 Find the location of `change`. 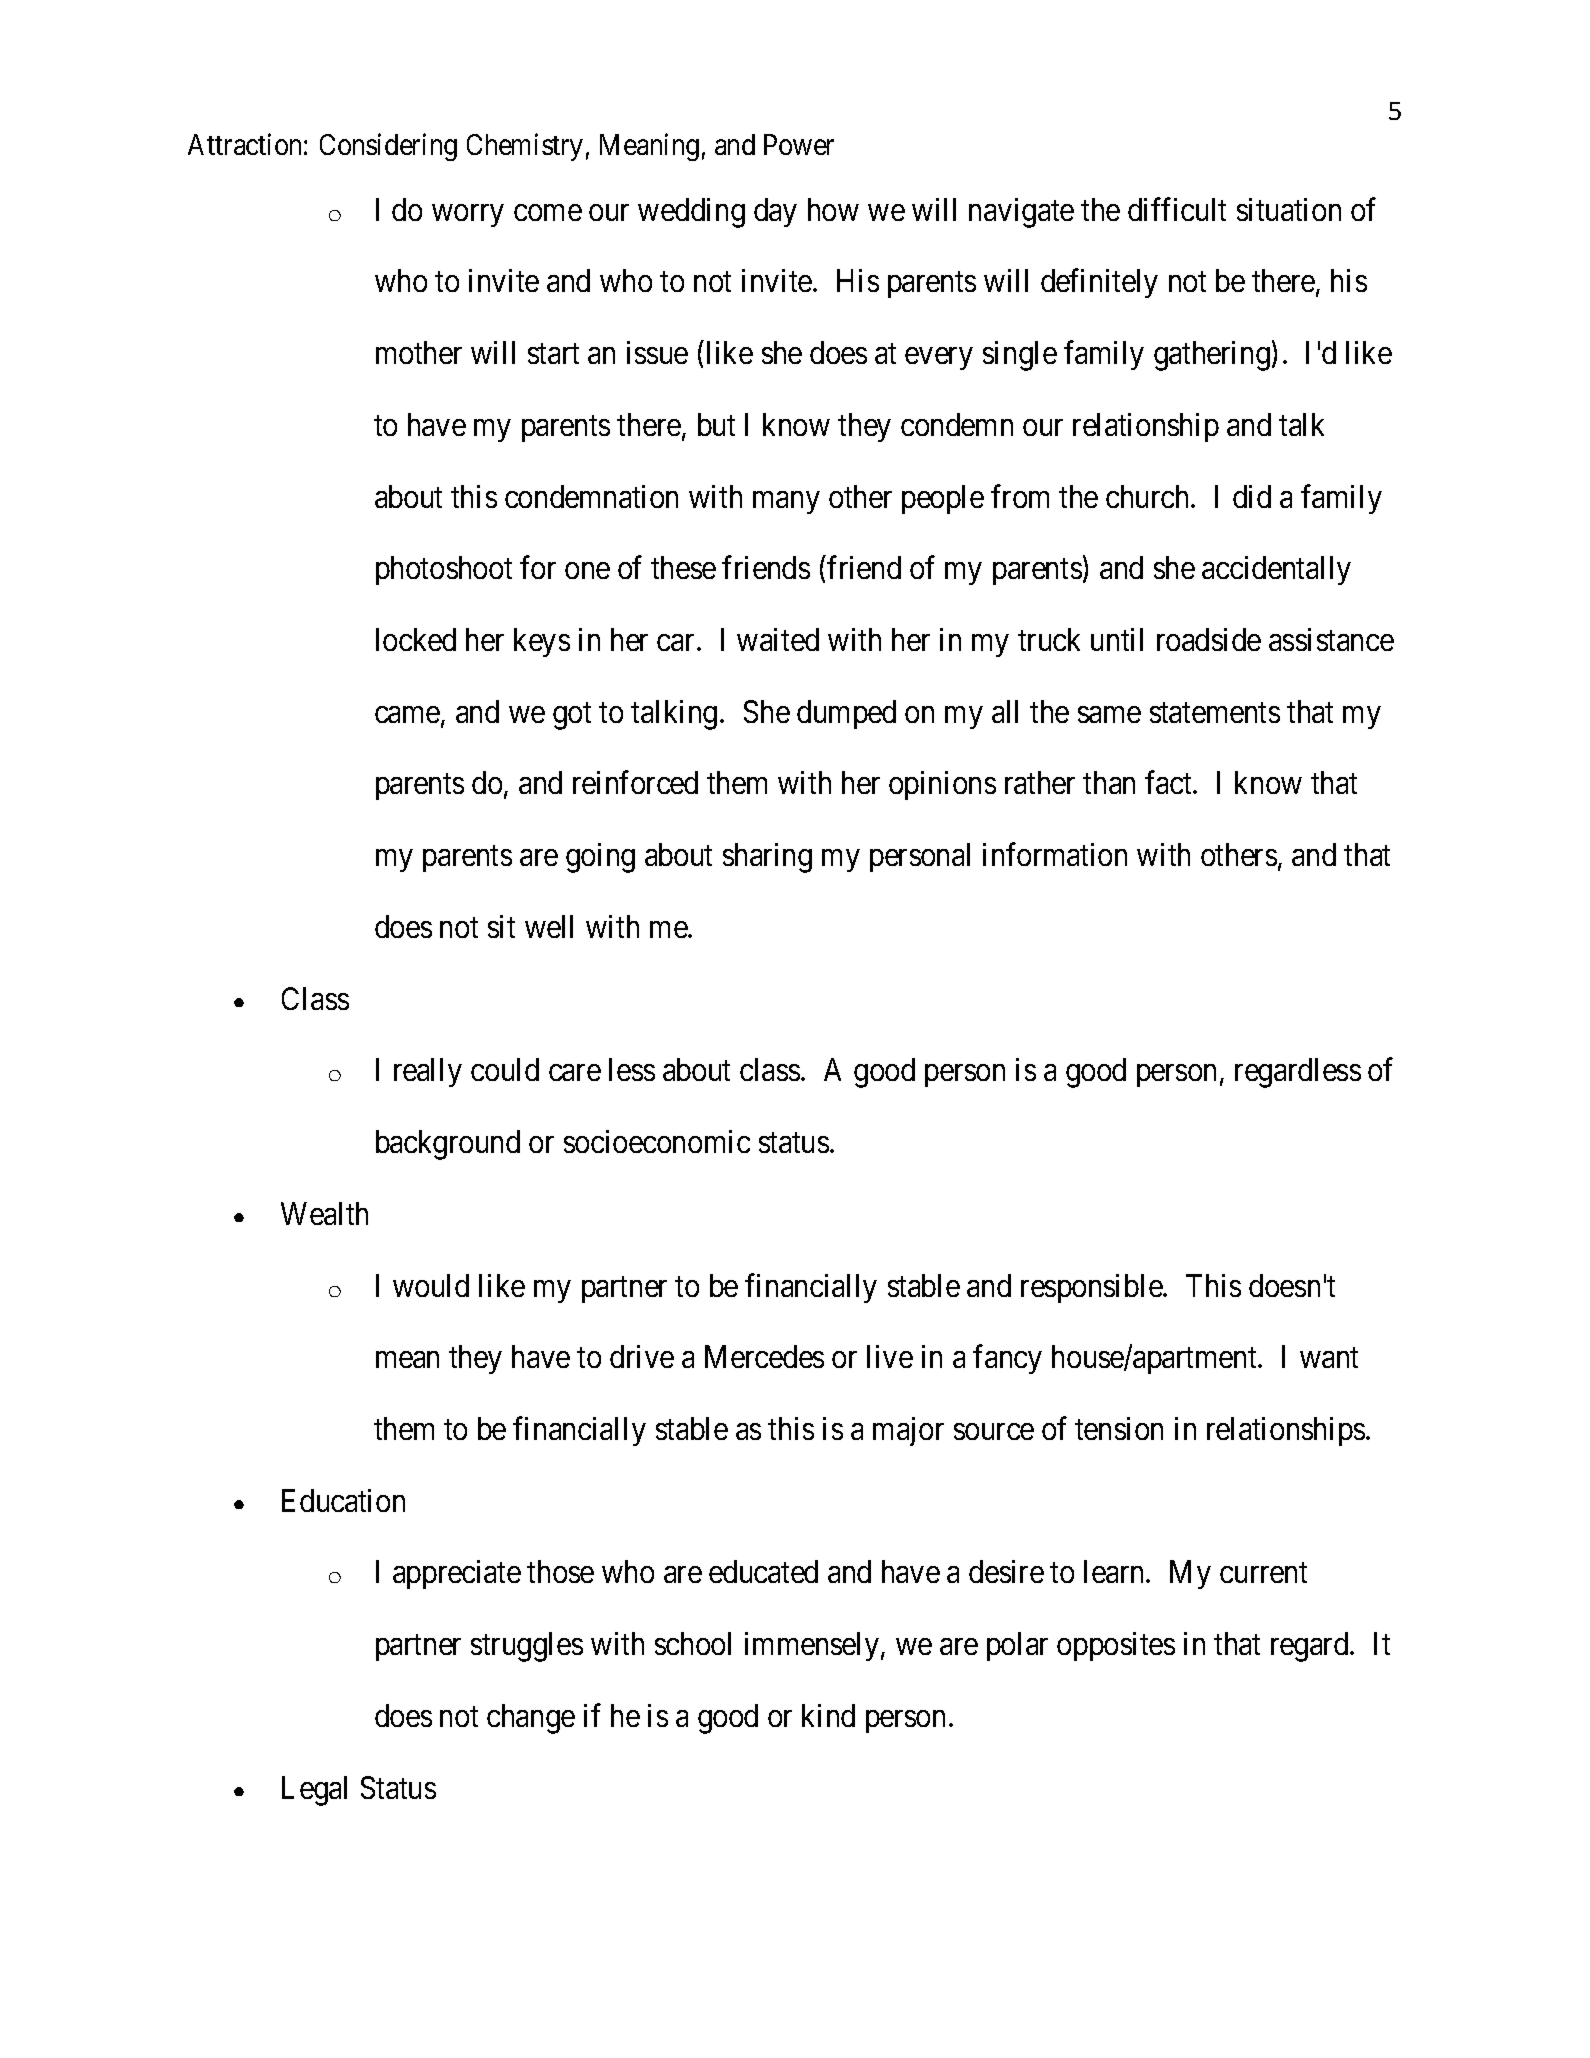

change is located at coordinates (531, 1719).
